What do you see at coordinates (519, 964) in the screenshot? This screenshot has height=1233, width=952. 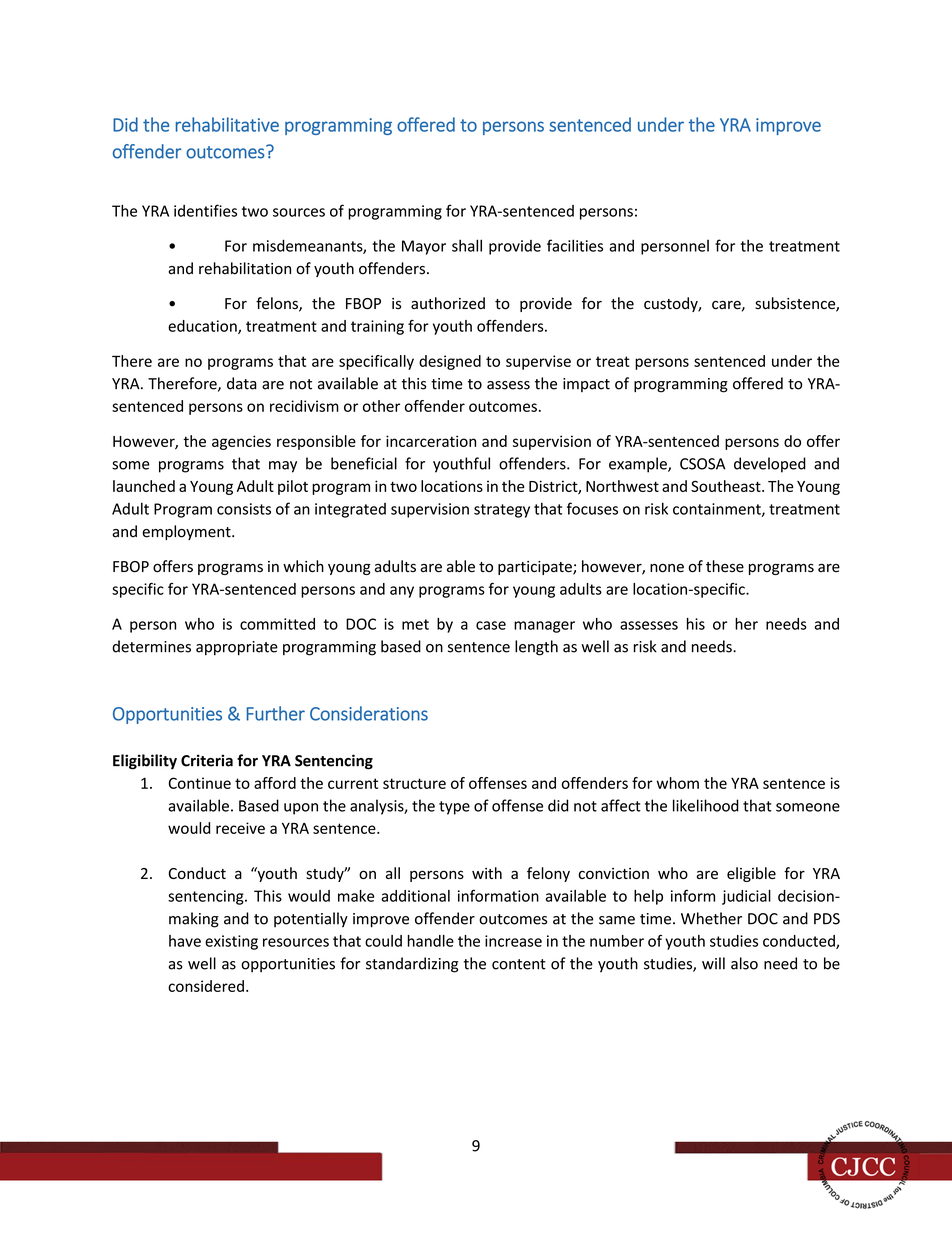 I see `content` at bounding box center [519, 964].
